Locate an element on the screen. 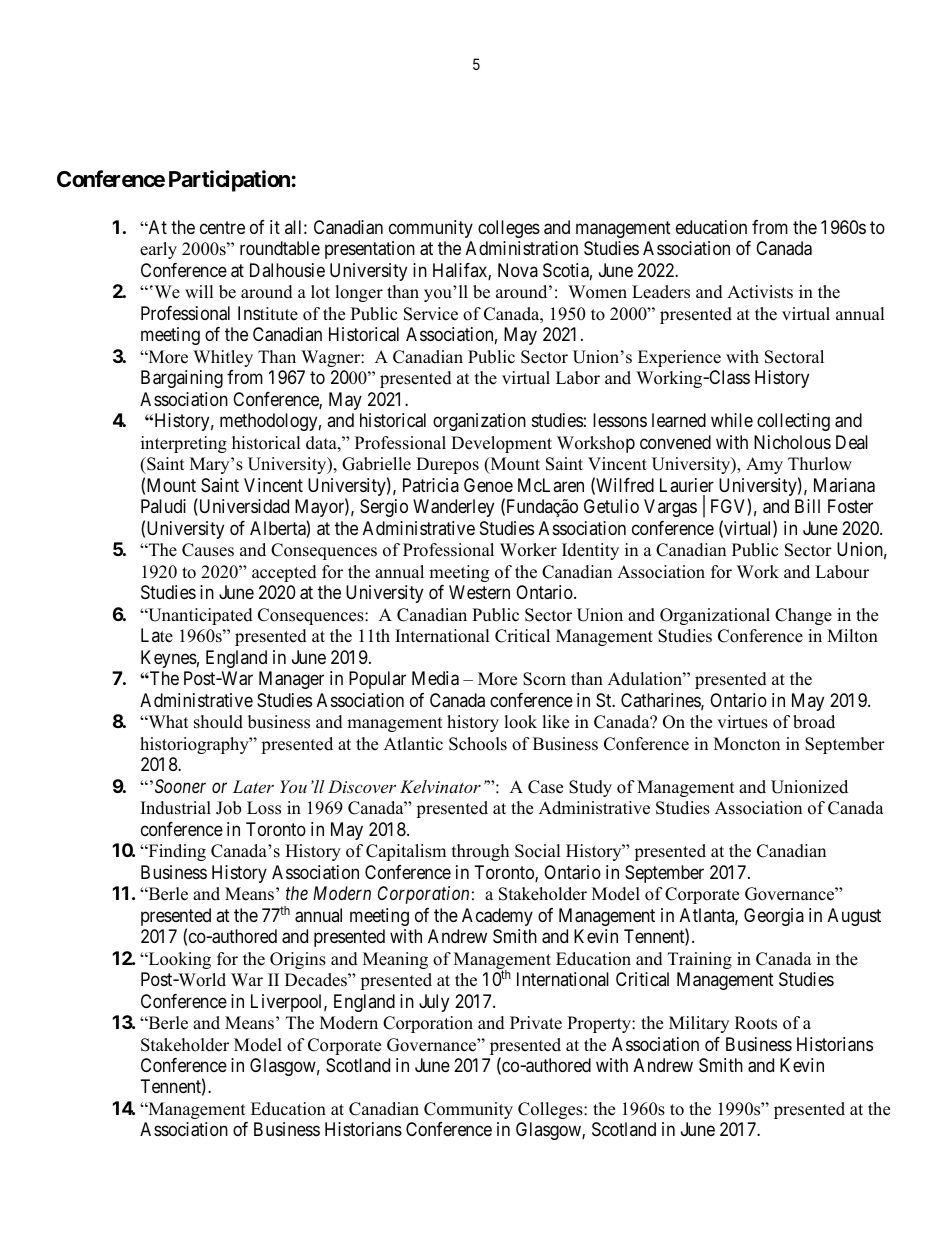  Administration is located at coordinates (522, 248).
